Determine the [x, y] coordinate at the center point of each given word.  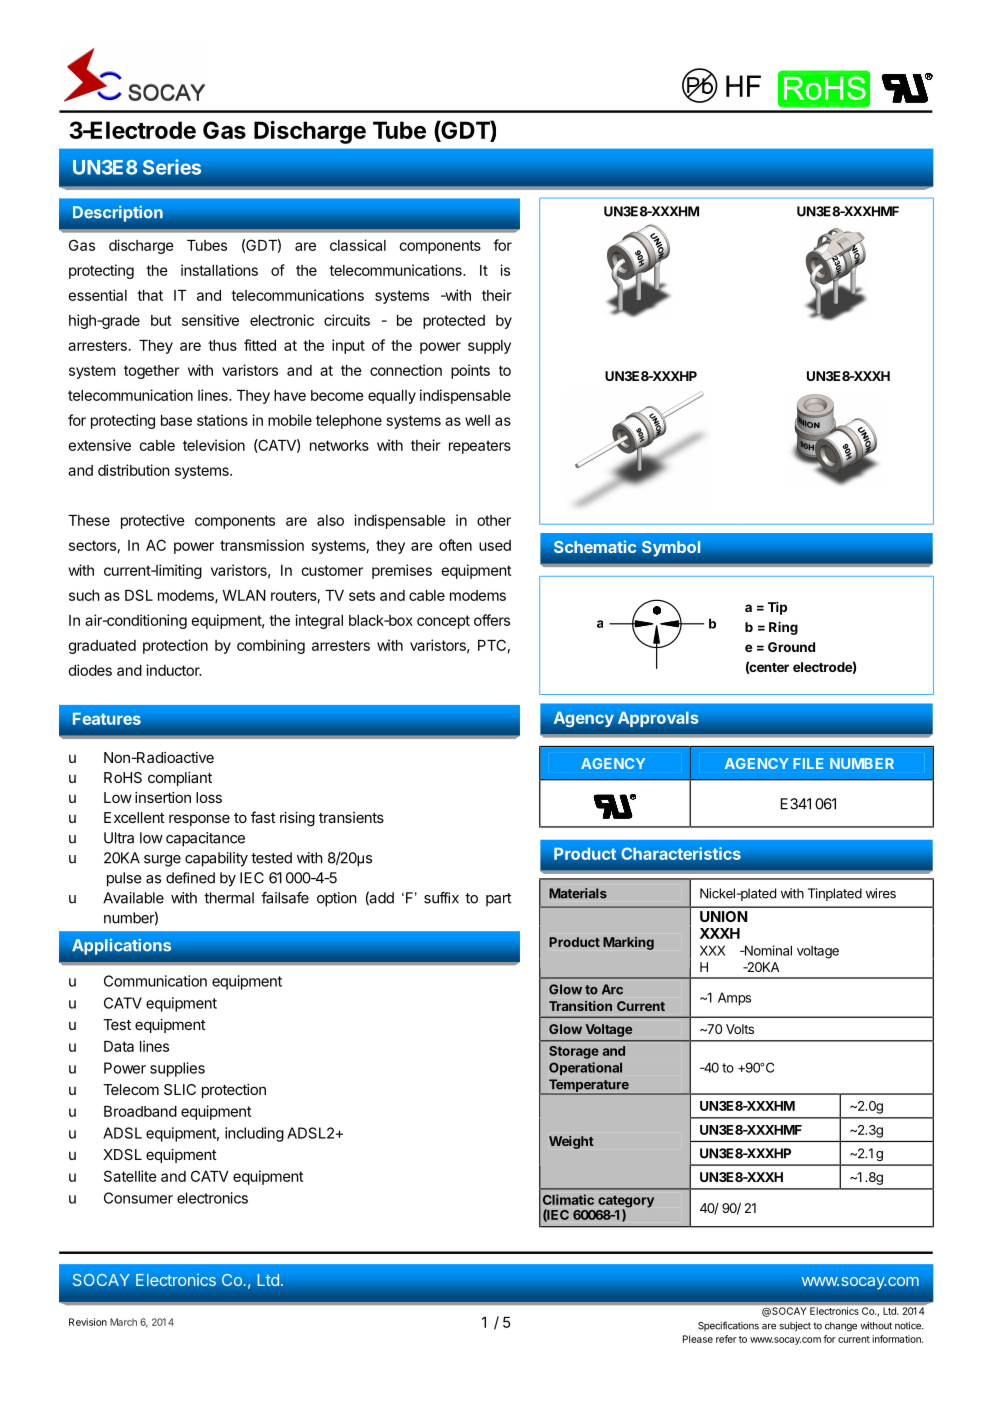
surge [162, 861]
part [498, 900]
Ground [791, 647]
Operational [585, 1068]
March [123, 1322]
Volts [740, 1029]
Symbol [671, 548]
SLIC [180, 1089]
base [176, 420]
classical [358, 245]
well [477, 420]
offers [492, 620]
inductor [174, 670]
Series [172, 167]
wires [881, 893]
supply [489, 347]
